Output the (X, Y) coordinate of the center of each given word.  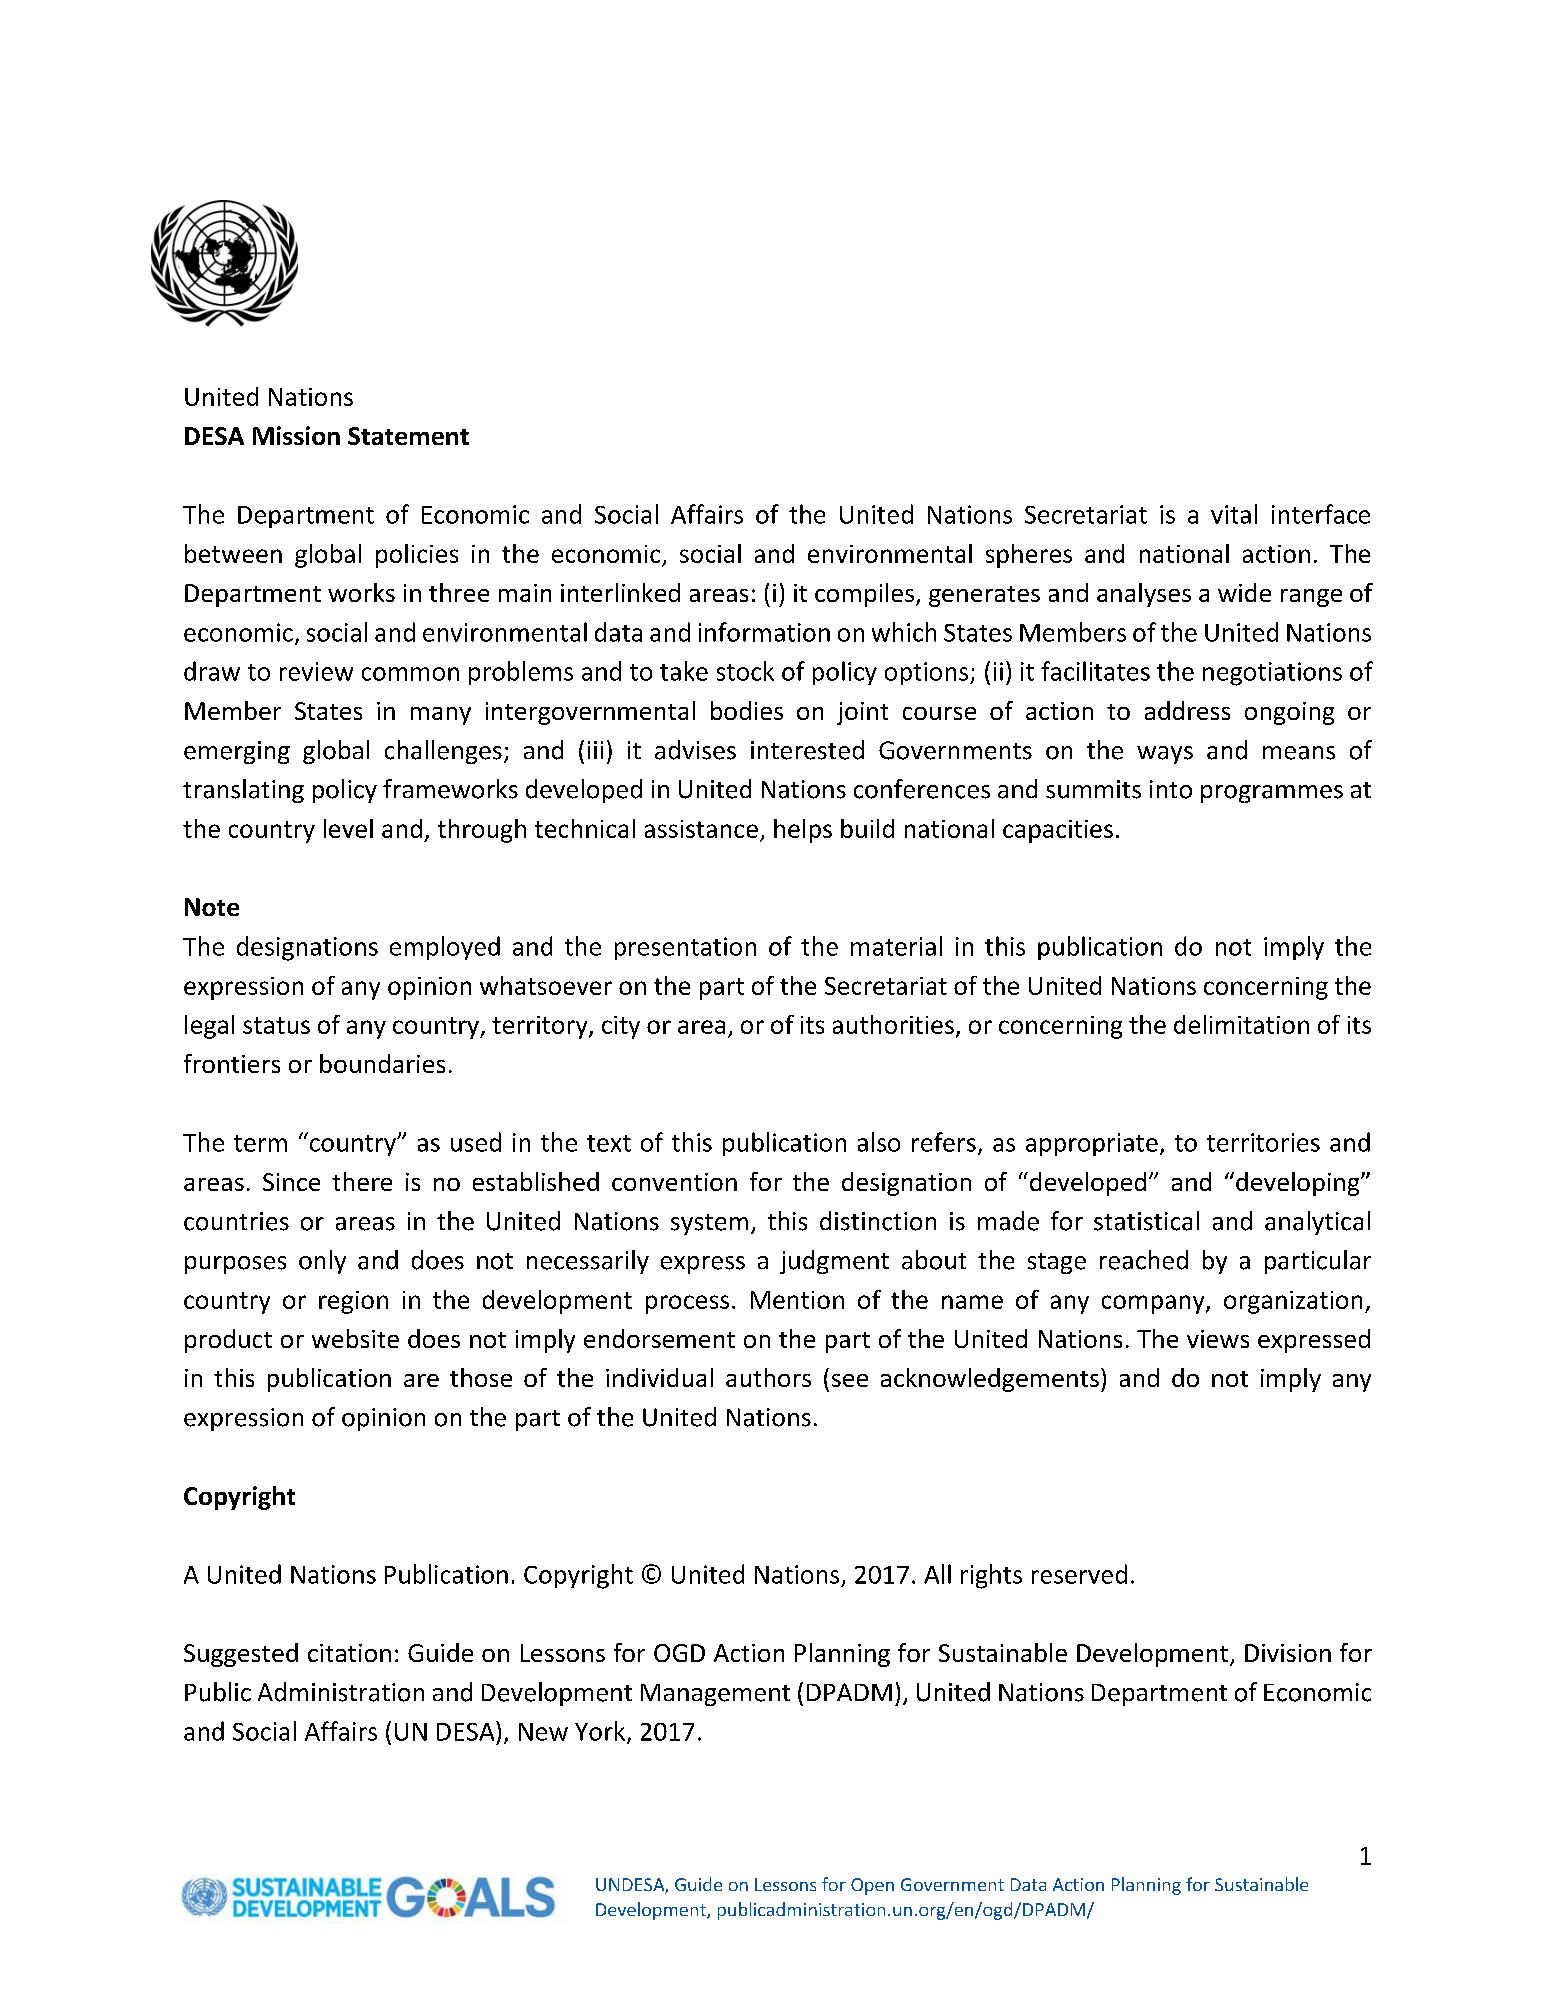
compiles (864, 595)
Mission (296, 435)
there (362, 1181)
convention (674, 1182)
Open (872, 1886)
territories (1263, 1142)
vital (1234, 514)
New (543, 1732)
